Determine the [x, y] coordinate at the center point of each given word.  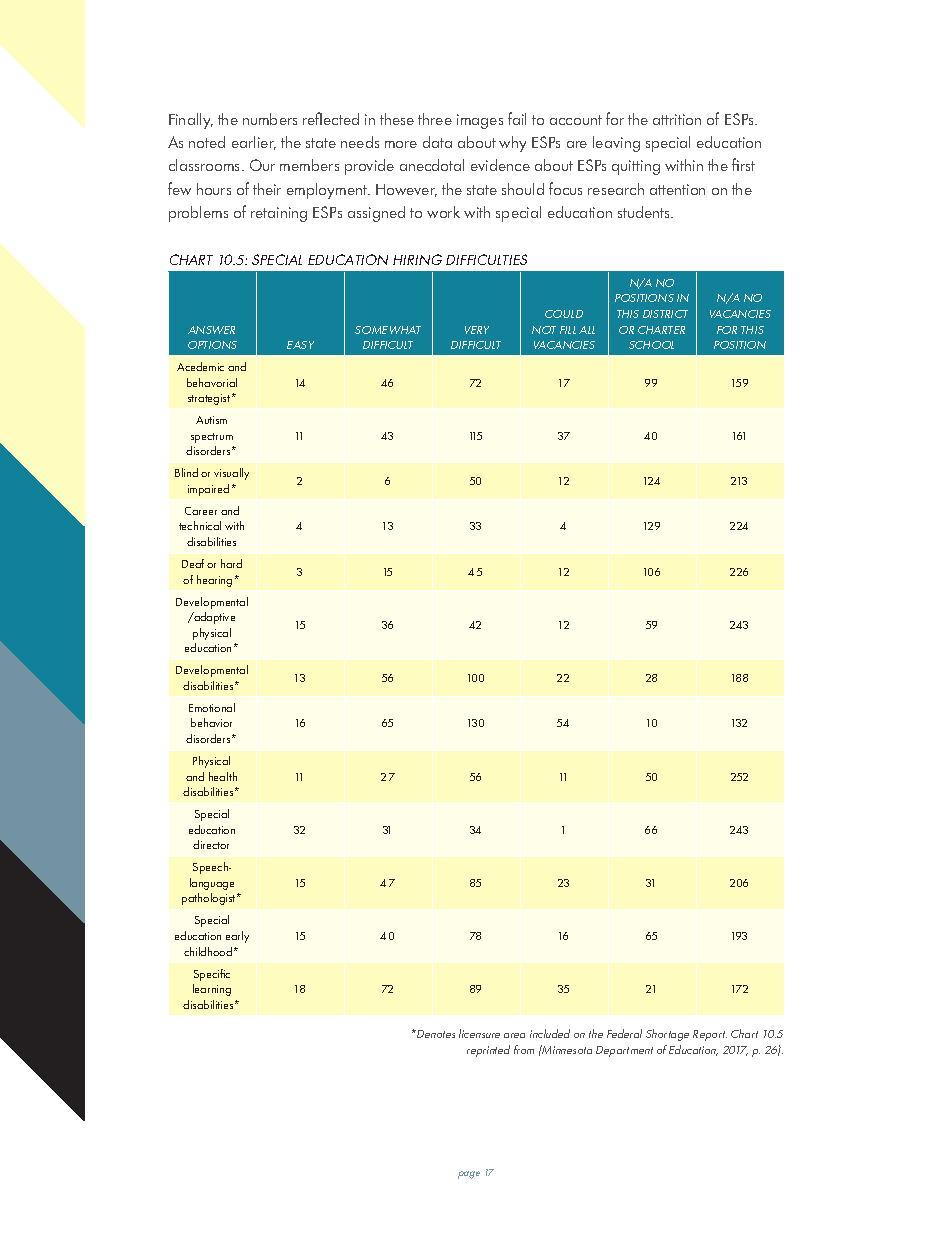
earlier [254, 143]
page [469, 1175]
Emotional [212, 707]
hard [231, 563]
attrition [677, 119]
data [437, 142]
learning [212, 990]
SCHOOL [651, 345]
